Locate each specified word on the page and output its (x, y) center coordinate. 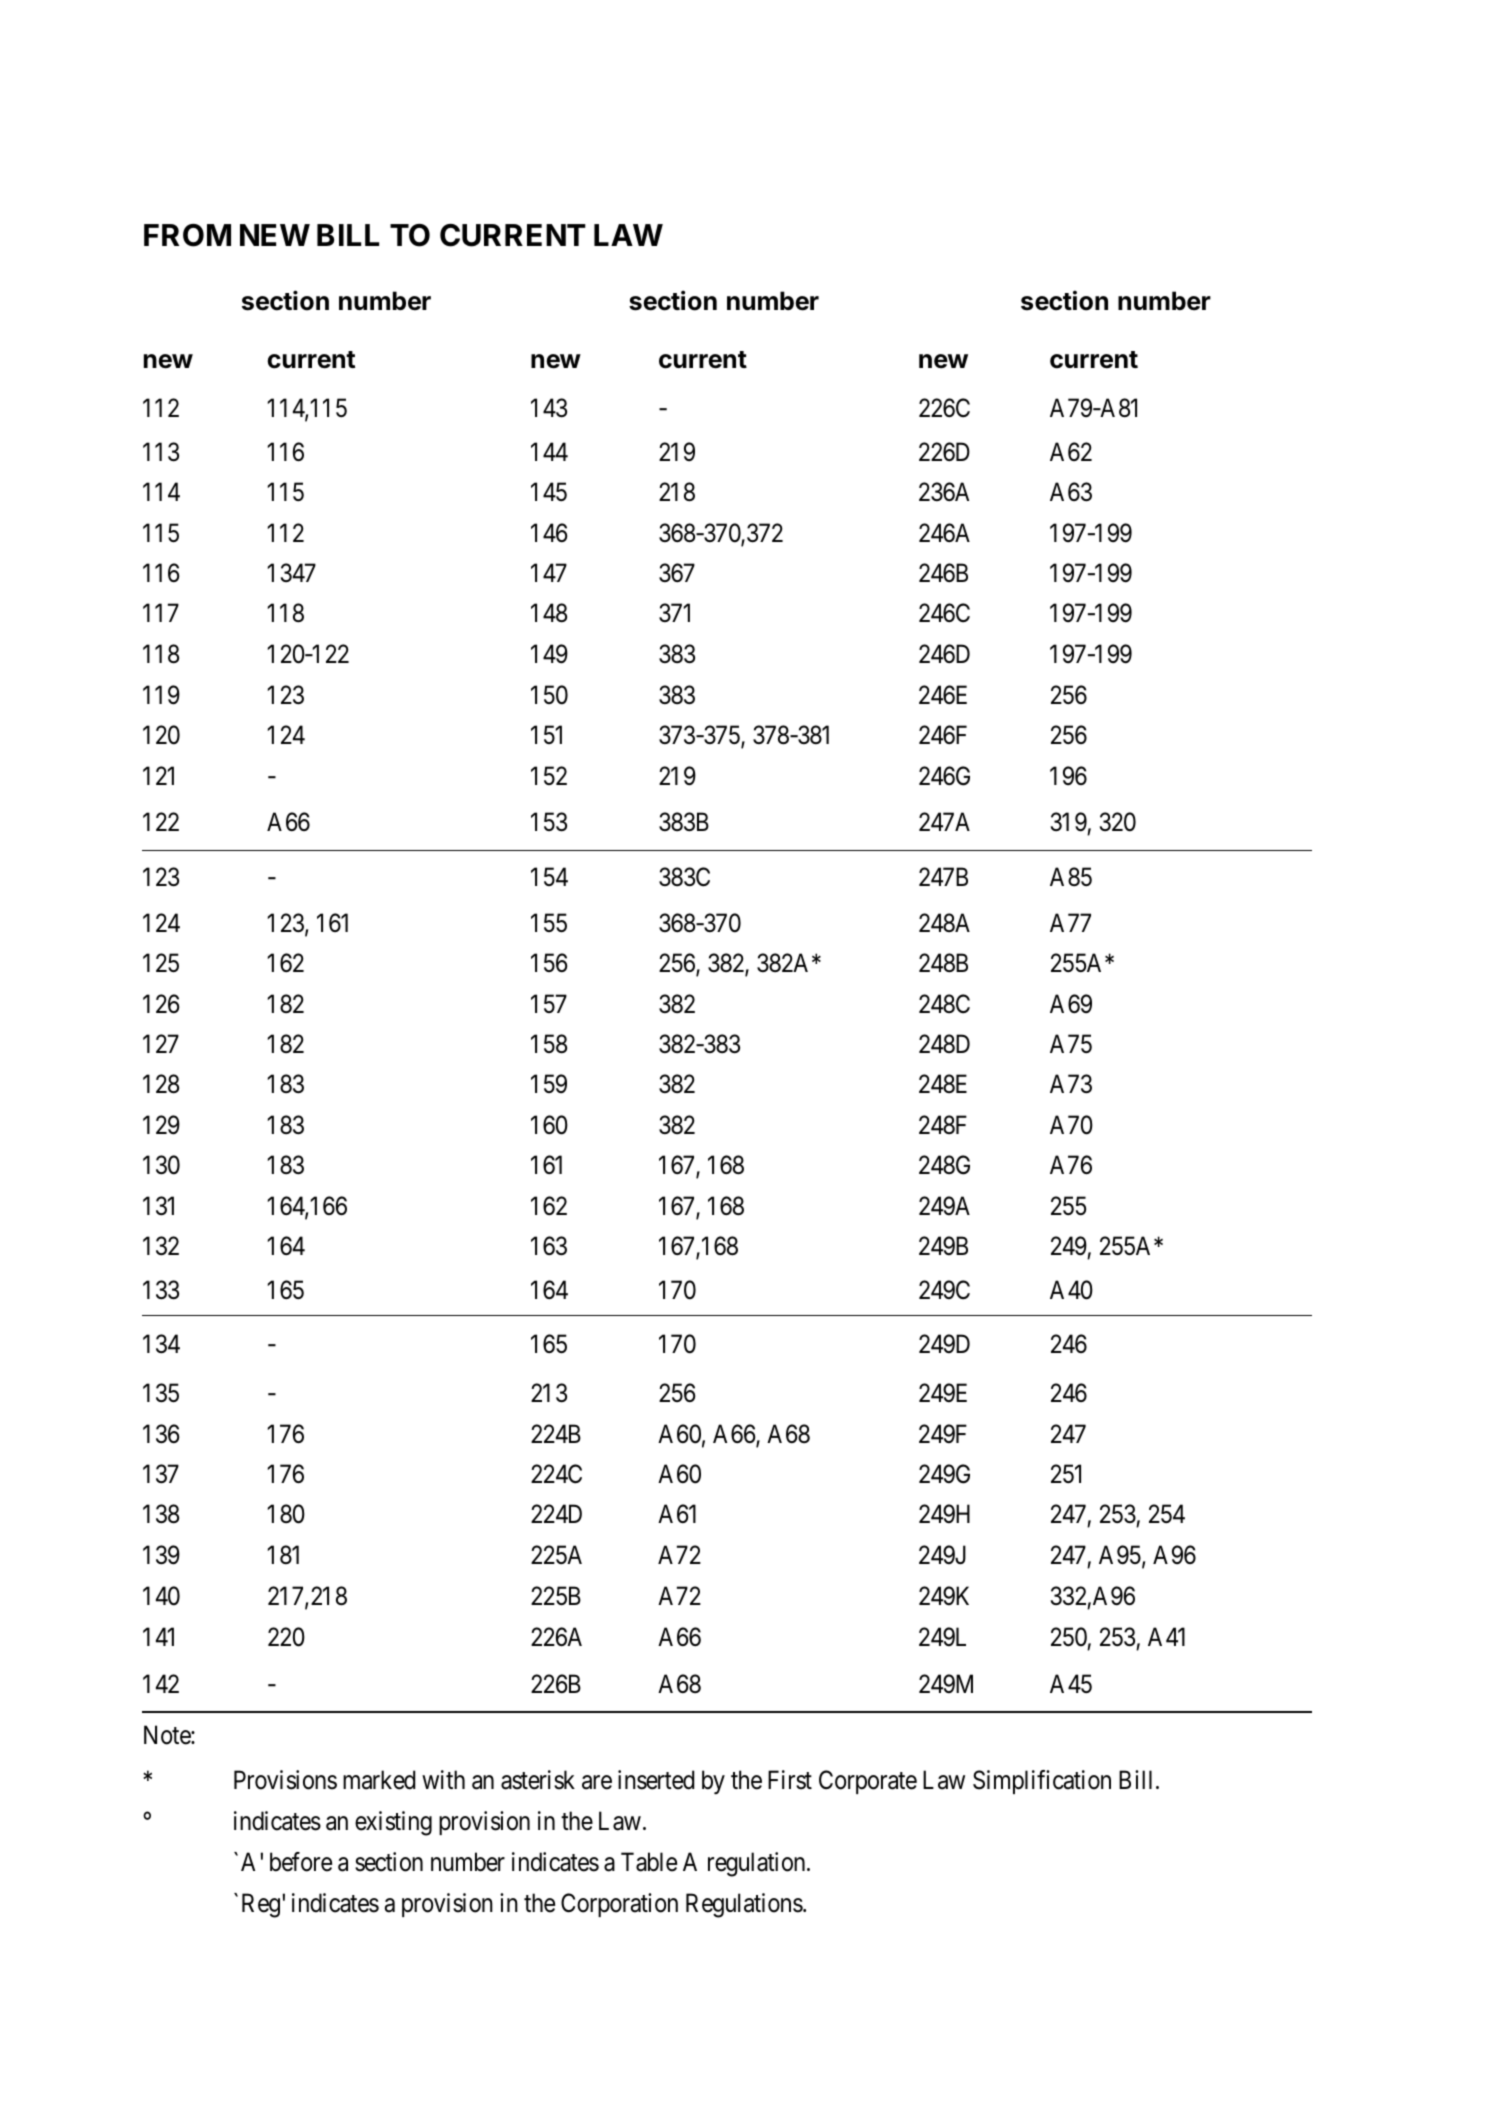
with (443, 1779)
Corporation (619, 1905)
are (597, 1782)
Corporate (868, 1782)
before (301, 1862)
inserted (656, 1780)
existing (393, 1823)
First (790, 1780)
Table (649, 1862)
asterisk (538, 1780)
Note (168, 1735)
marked (379, 1780)
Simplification (1042, 1782)
